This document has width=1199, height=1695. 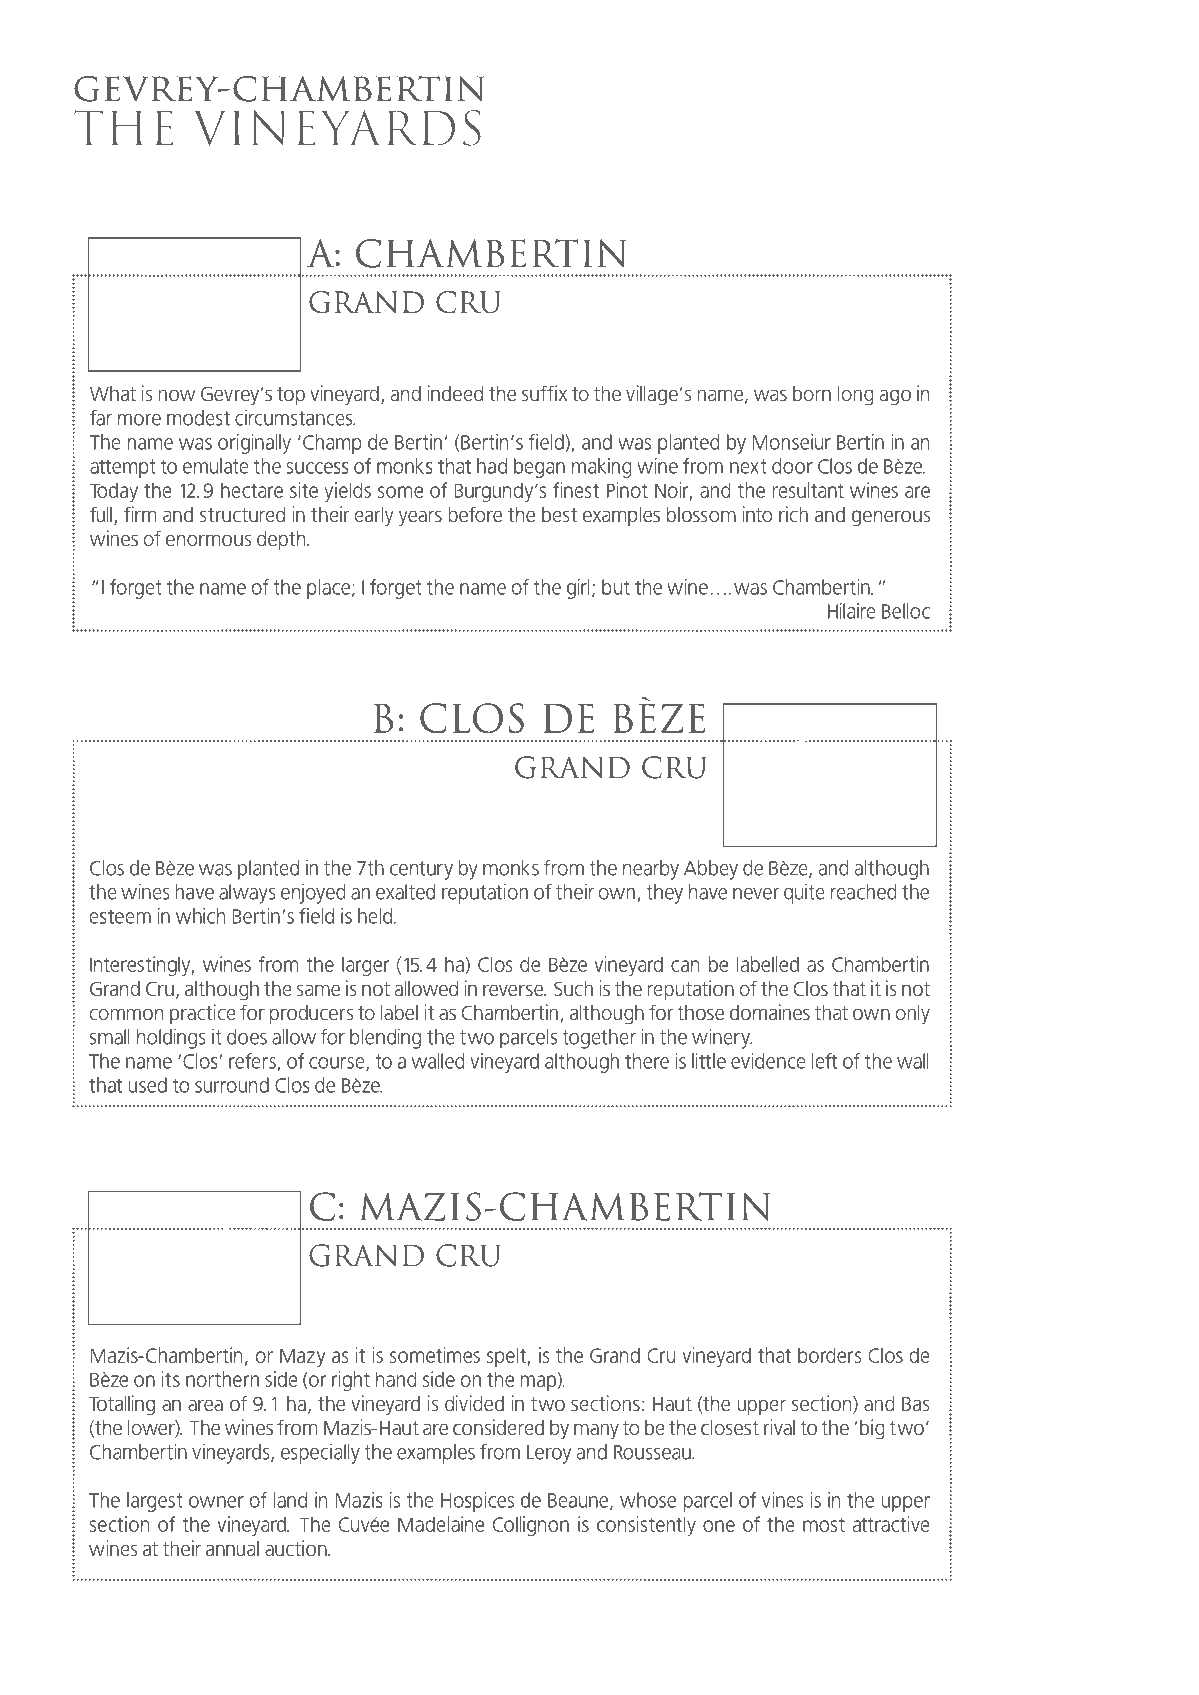 What do you see at coordinates (208, 540) in the document?
I see `enormous` at bounding box center [208, 540].
